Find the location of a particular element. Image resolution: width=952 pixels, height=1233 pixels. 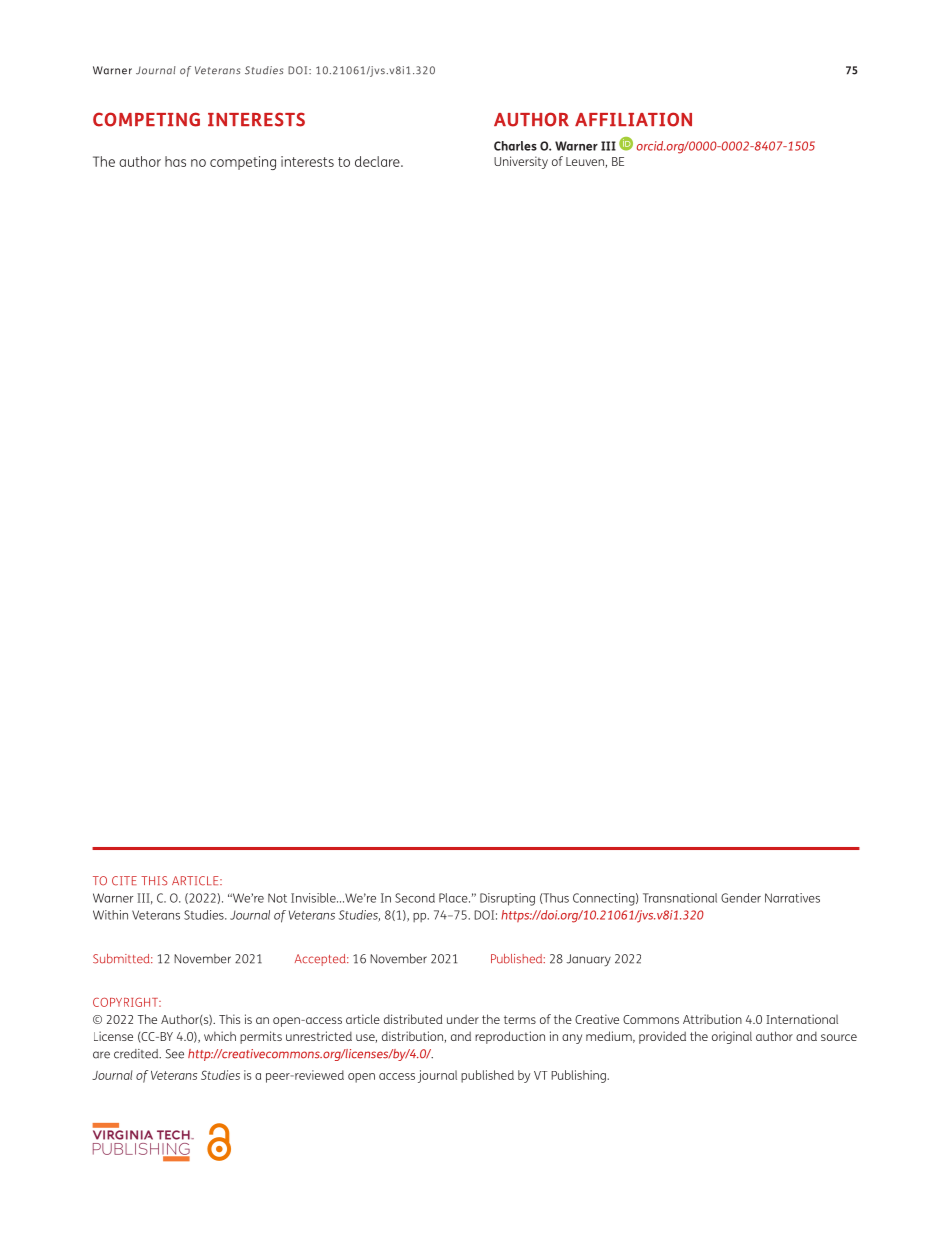

original is located at coordinates (732, 1037).
